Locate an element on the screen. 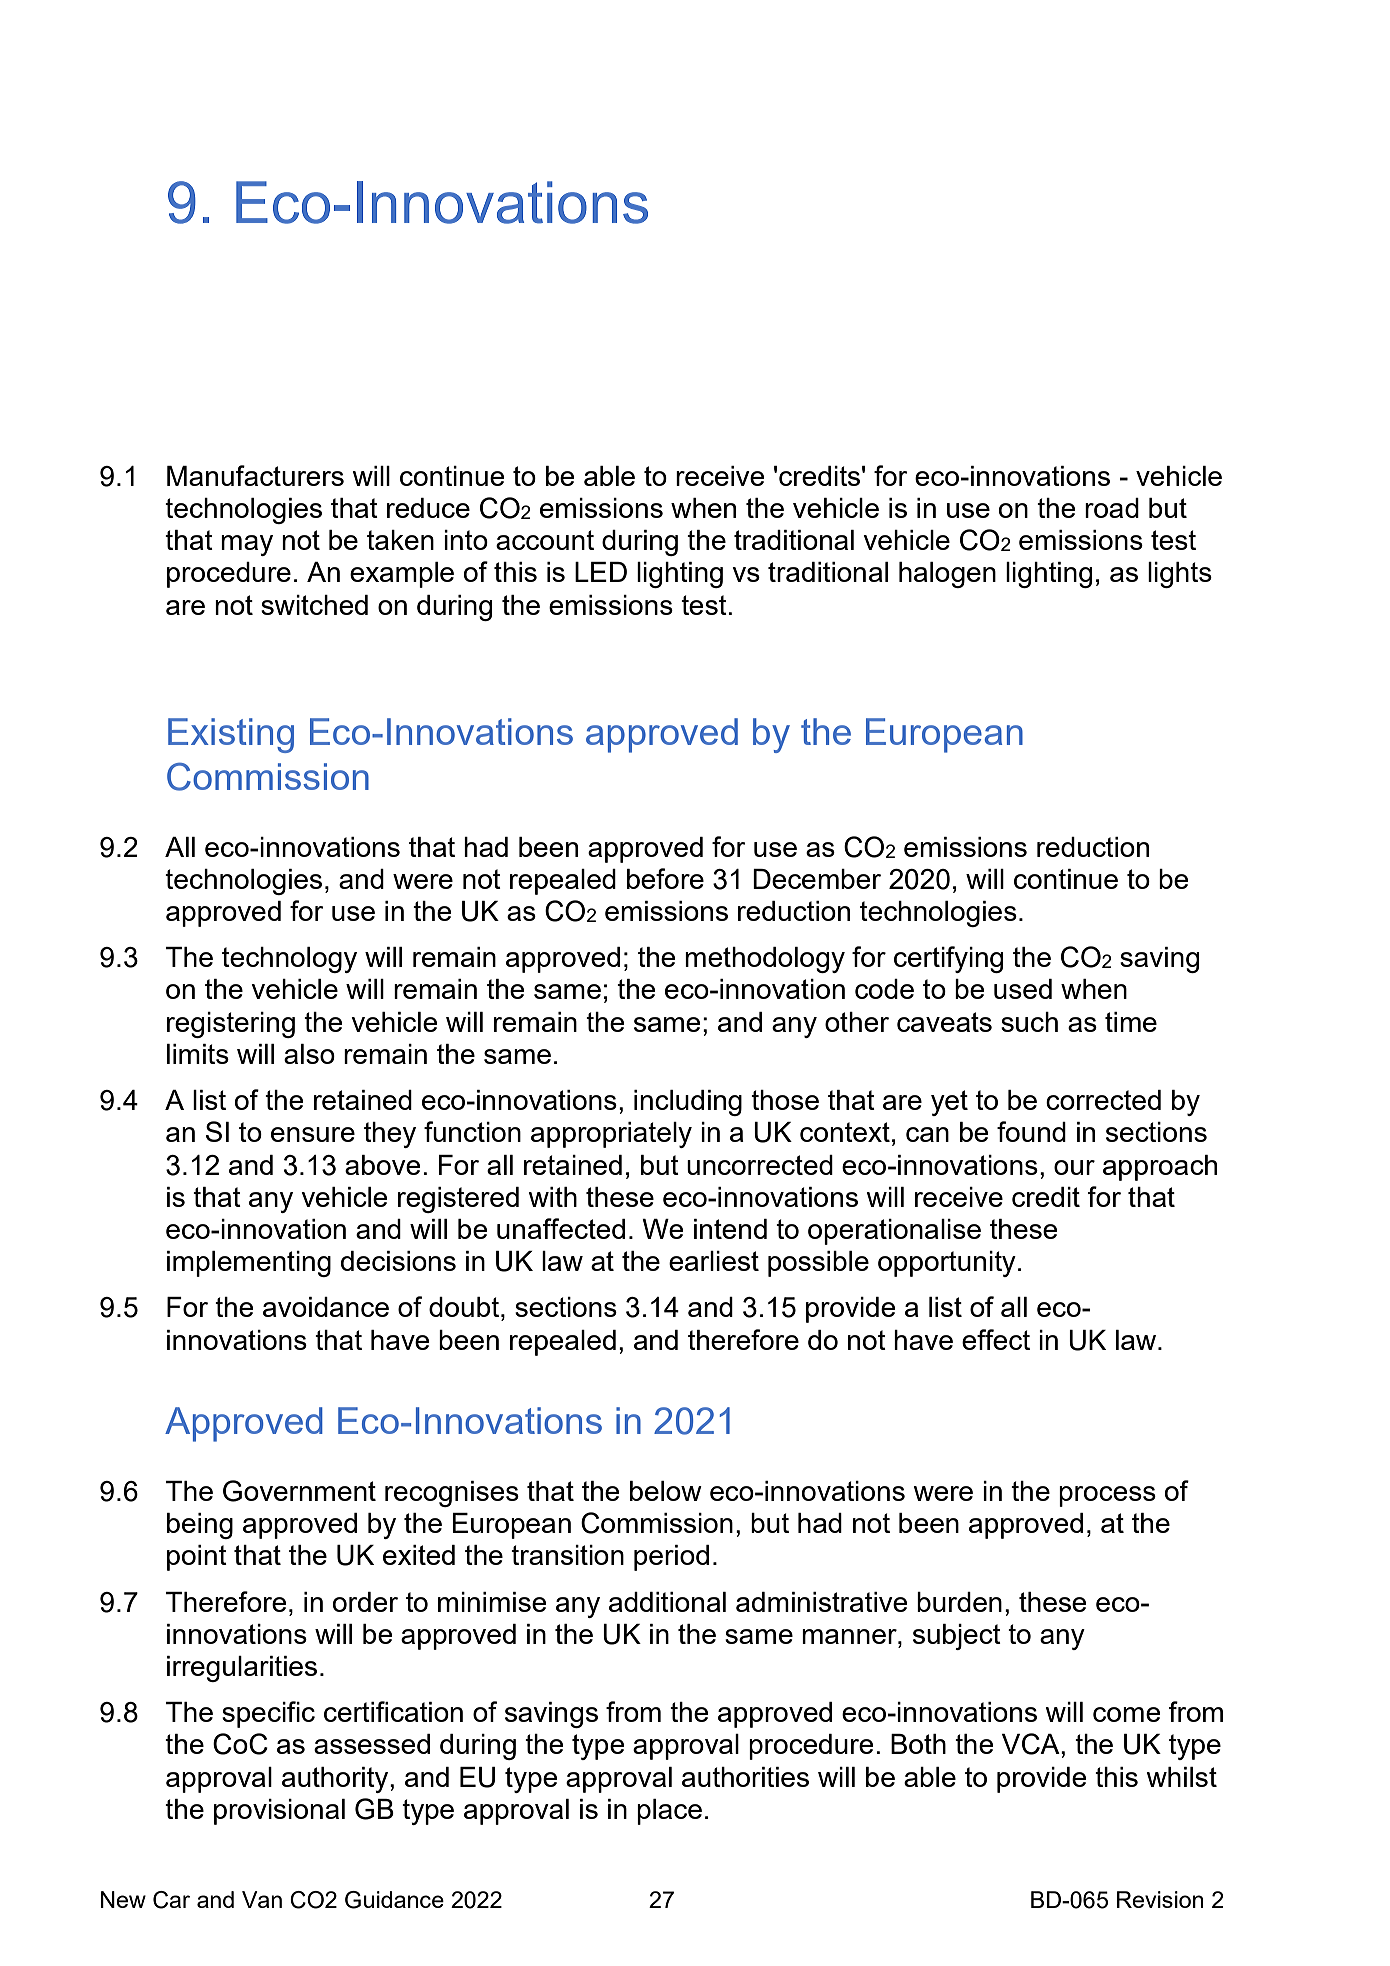  ensure is located at coordinates (313, 1134).
